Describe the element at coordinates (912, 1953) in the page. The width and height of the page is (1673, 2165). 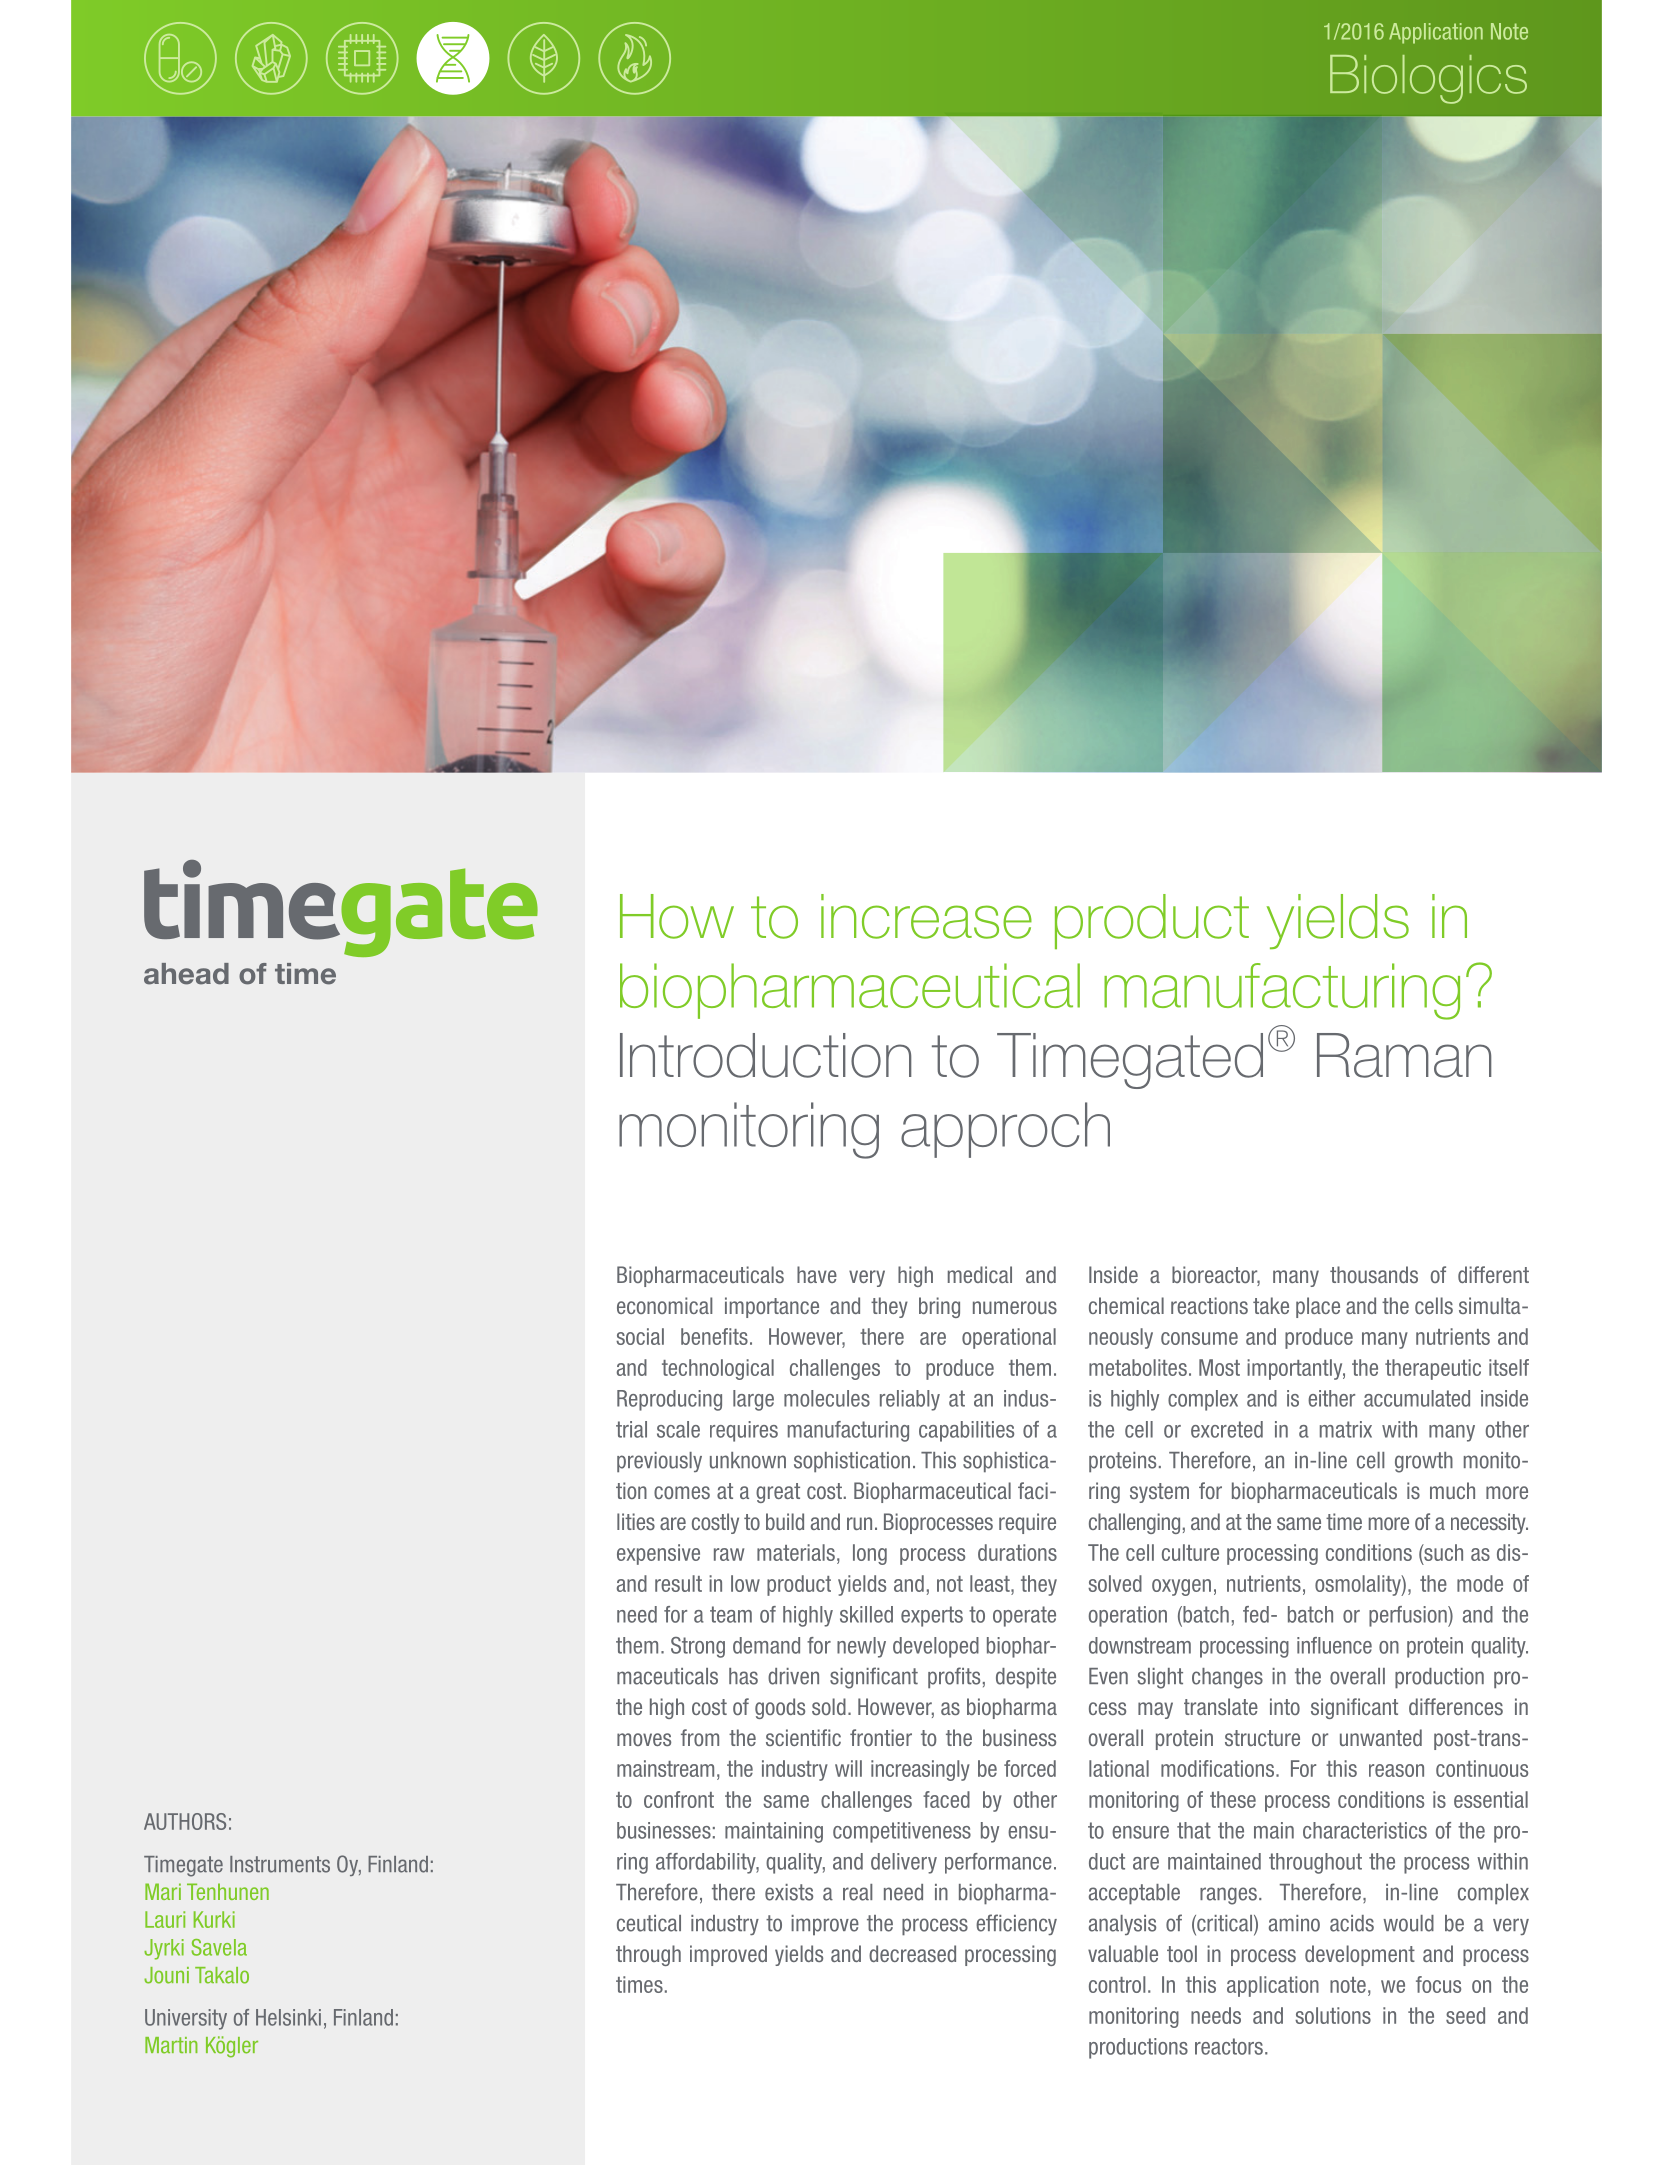
I see `decreased` at that location.
